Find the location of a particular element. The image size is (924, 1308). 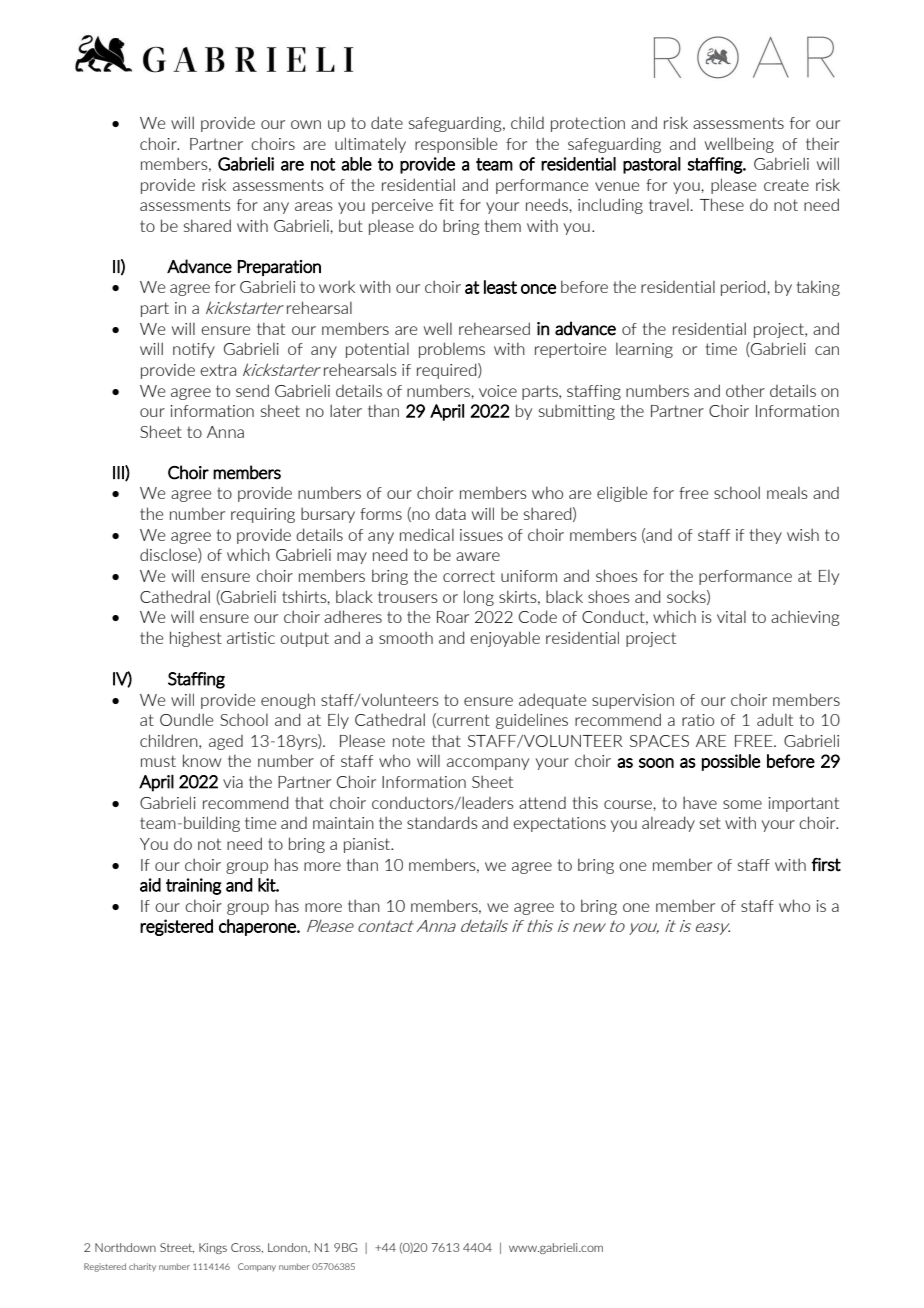

areas is located at coordinates (314, 206).
